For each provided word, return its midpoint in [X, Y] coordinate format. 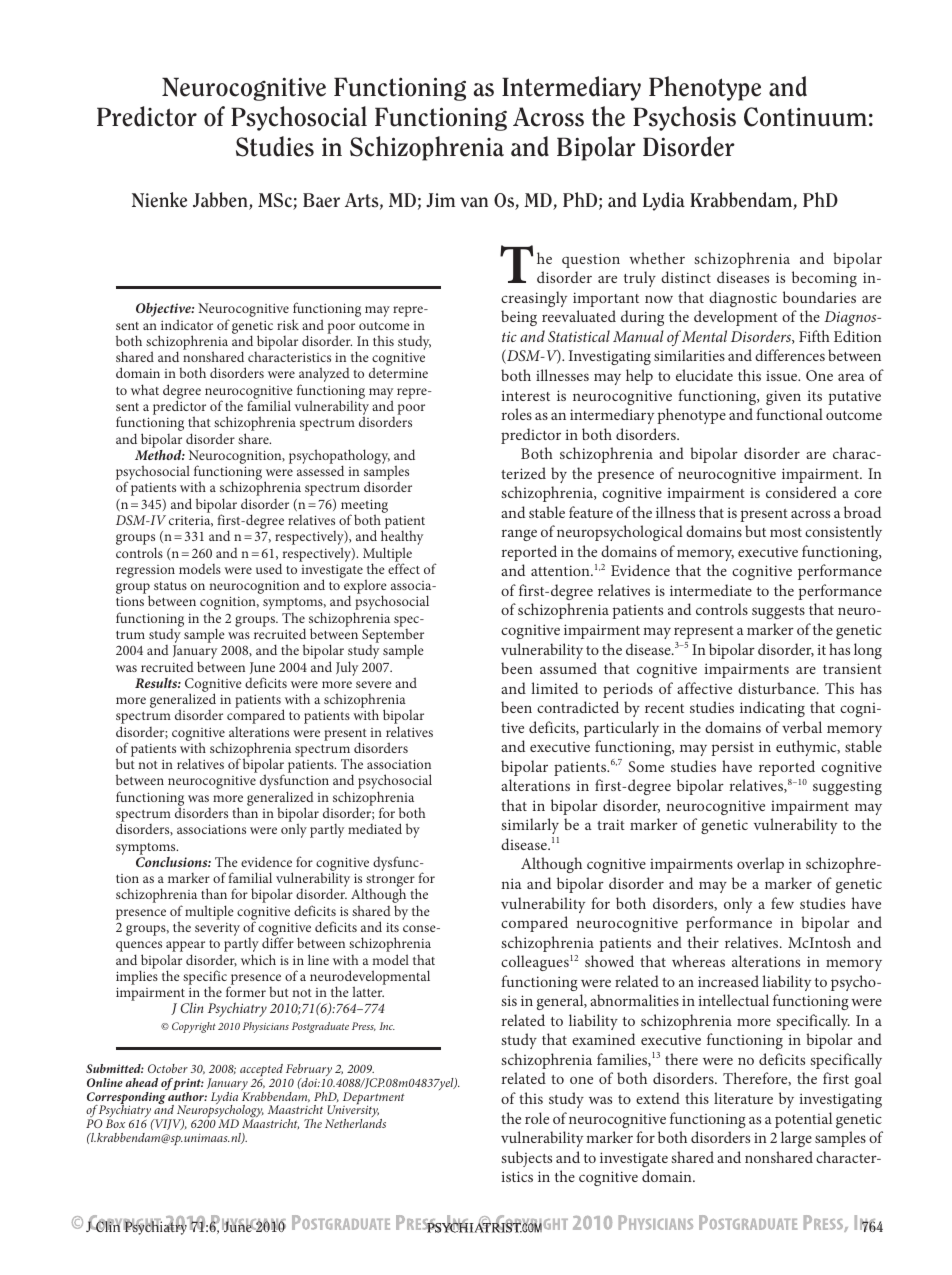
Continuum [805, 117]
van [474, 202]
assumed [568, 668]
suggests [778, 612]
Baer [321, 200]
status [170, 586]
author [187, 1095]
